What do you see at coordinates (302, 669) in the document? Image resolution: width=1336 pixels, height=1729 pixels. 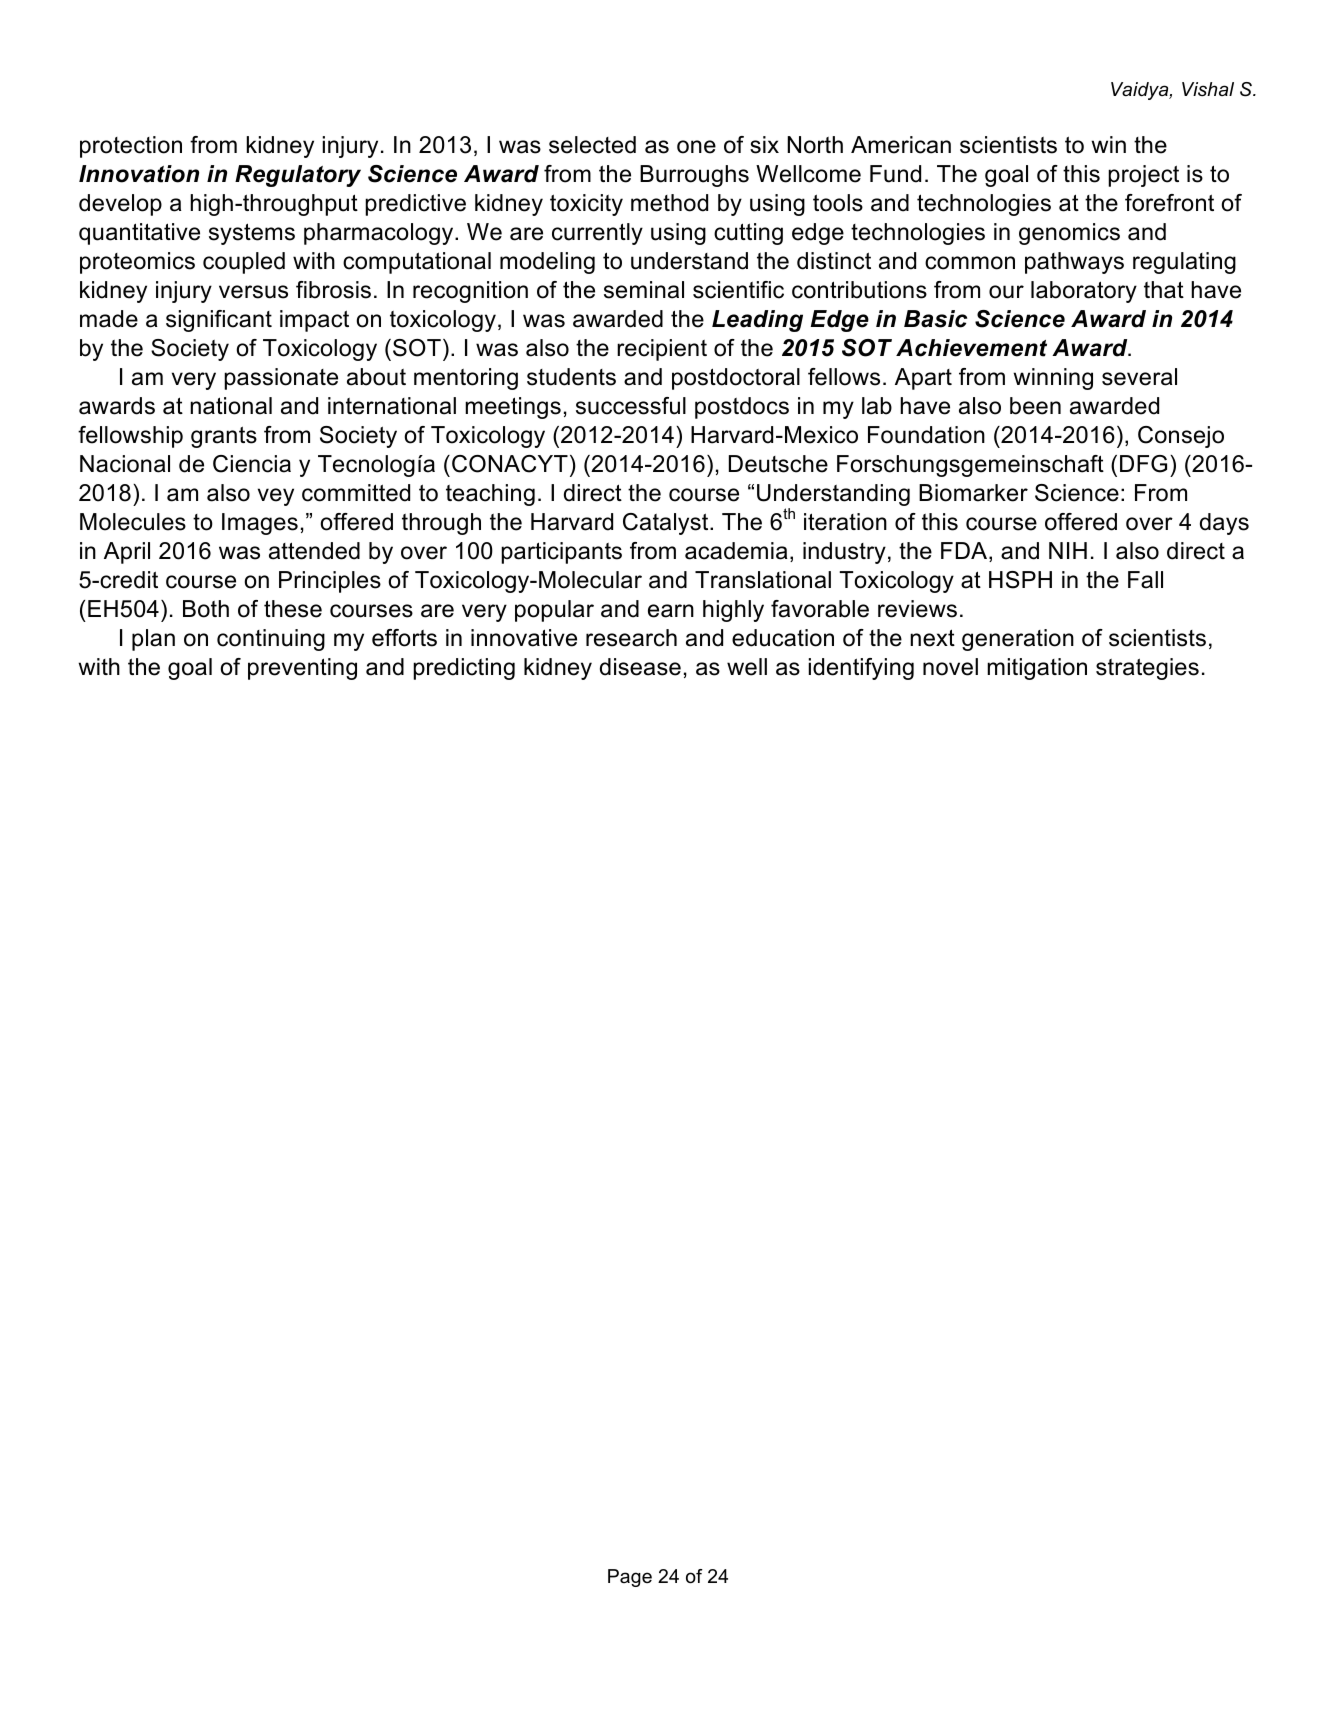 I see `preventing` at bounding box center [302, 669].
